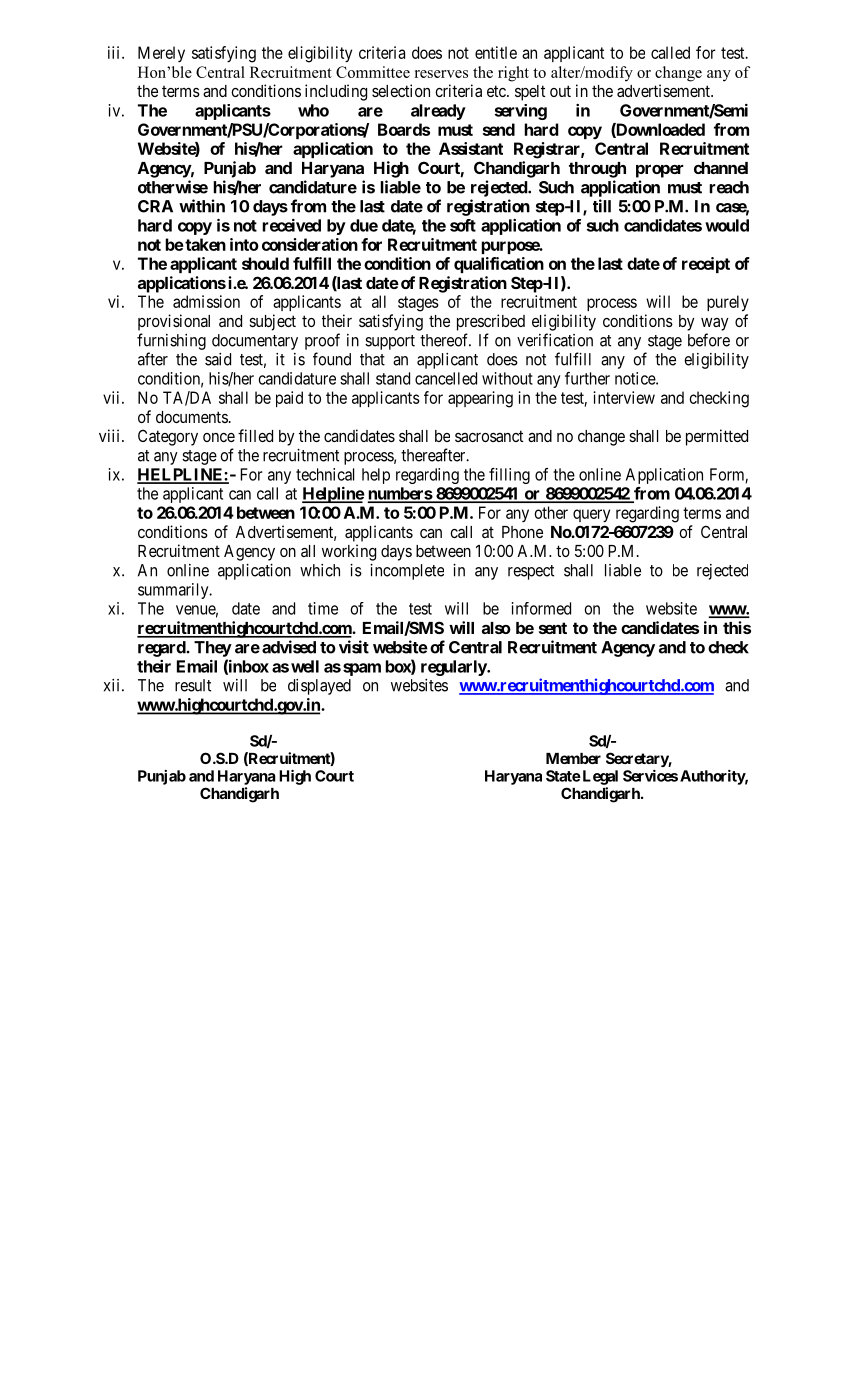 The height and width of the screenshot is (1400, 849). I want to click on receipt, so click(706, 265).
